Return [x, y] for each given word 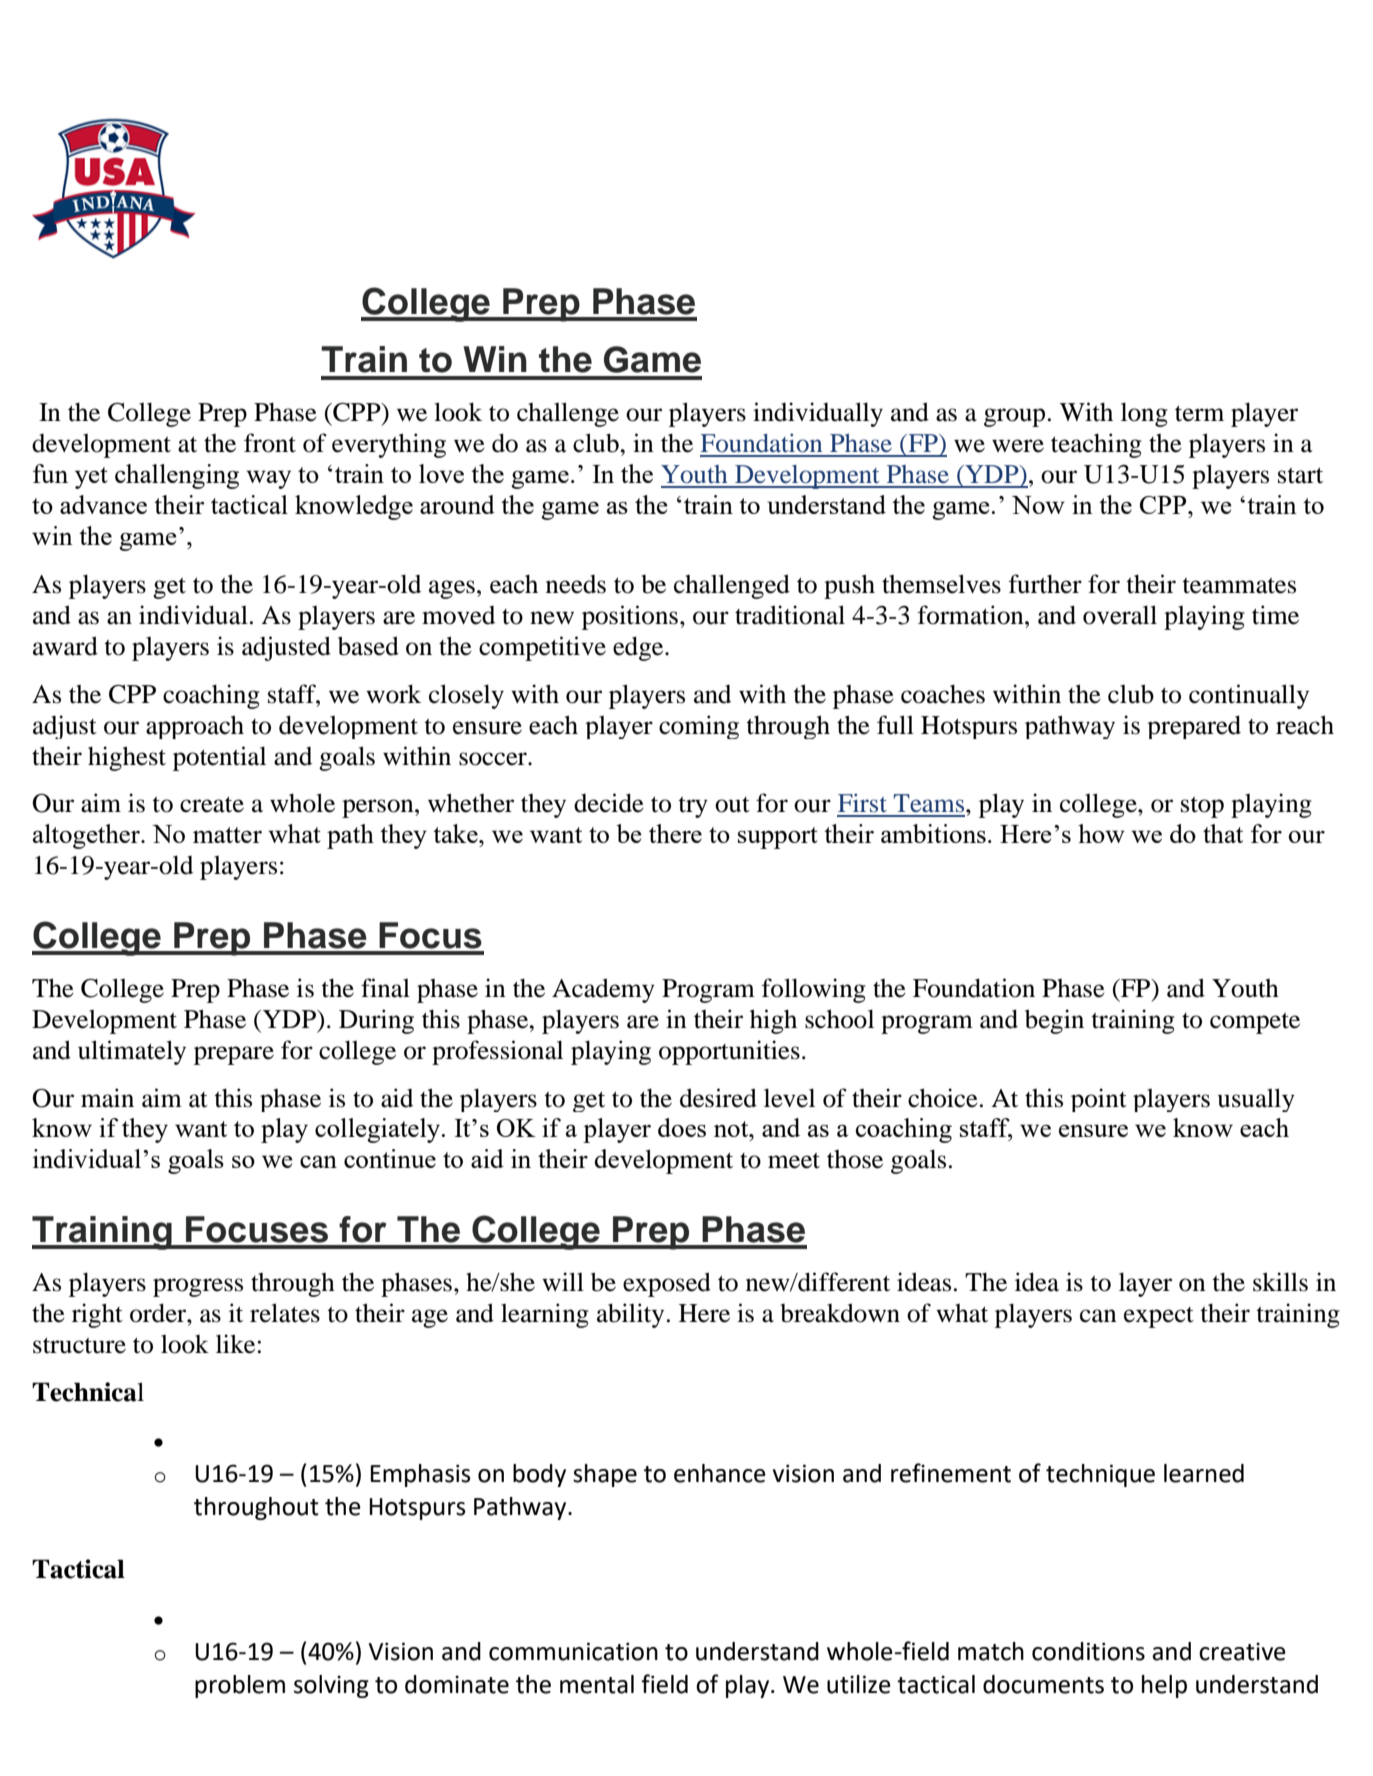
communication [573, 1651]
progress [198, 1287]
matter [227, 835]
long [1144, 414]
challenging [177, 476]
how [1101, 833]
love [441, 473]
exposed [667, 1284]
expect [1159, 1317]
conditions [1088, 1651]
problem [240, 1686]
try [693, 807]
